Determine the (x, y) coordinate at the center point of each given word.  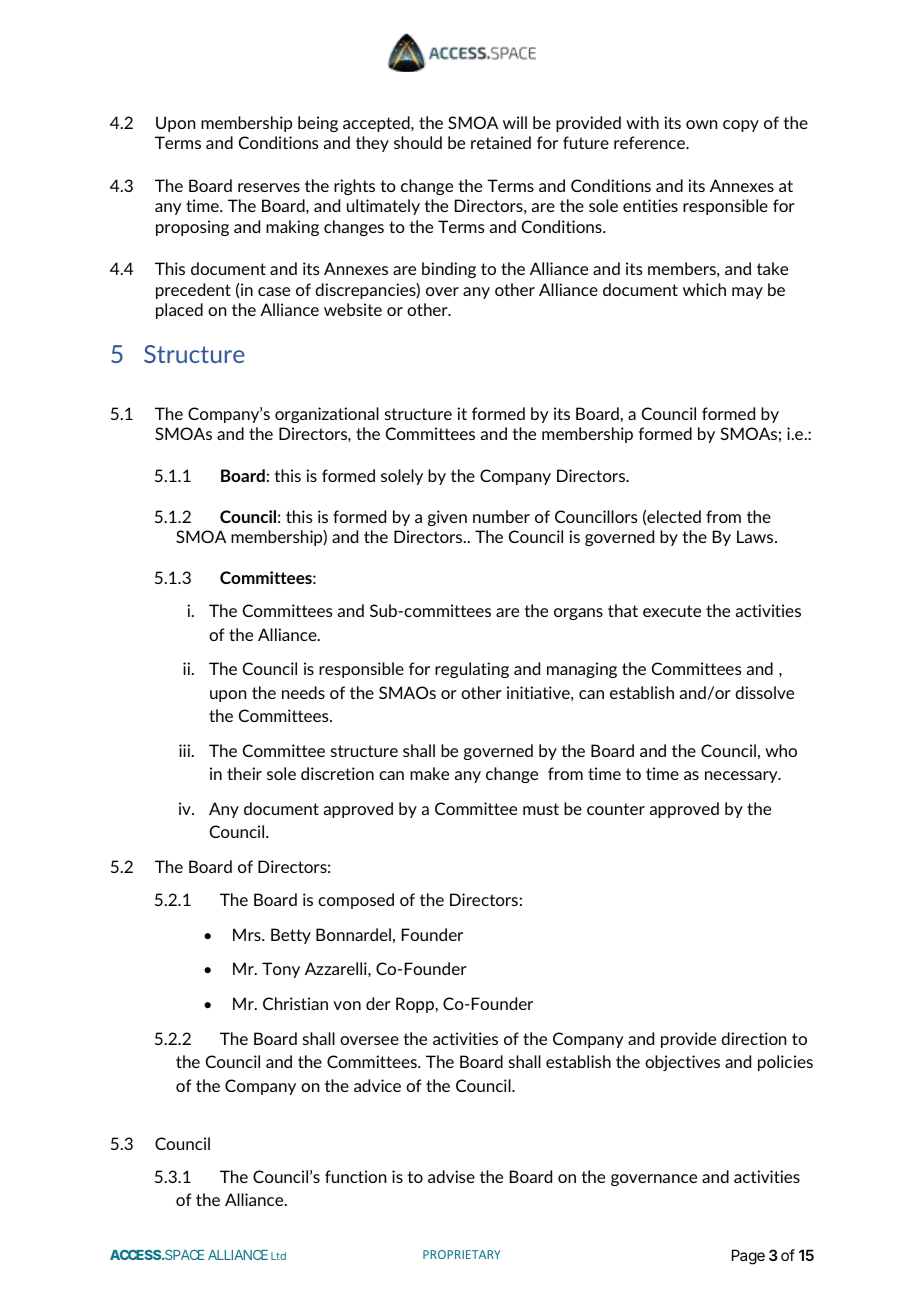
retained (501, 142)
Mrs (248, 934)
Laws (755, 536)
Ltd (278, 1256)
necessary (742, 777)
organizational (327, 415)
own (701, 124)
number (501, 516)
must (541, 809)
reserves (269, 187)
